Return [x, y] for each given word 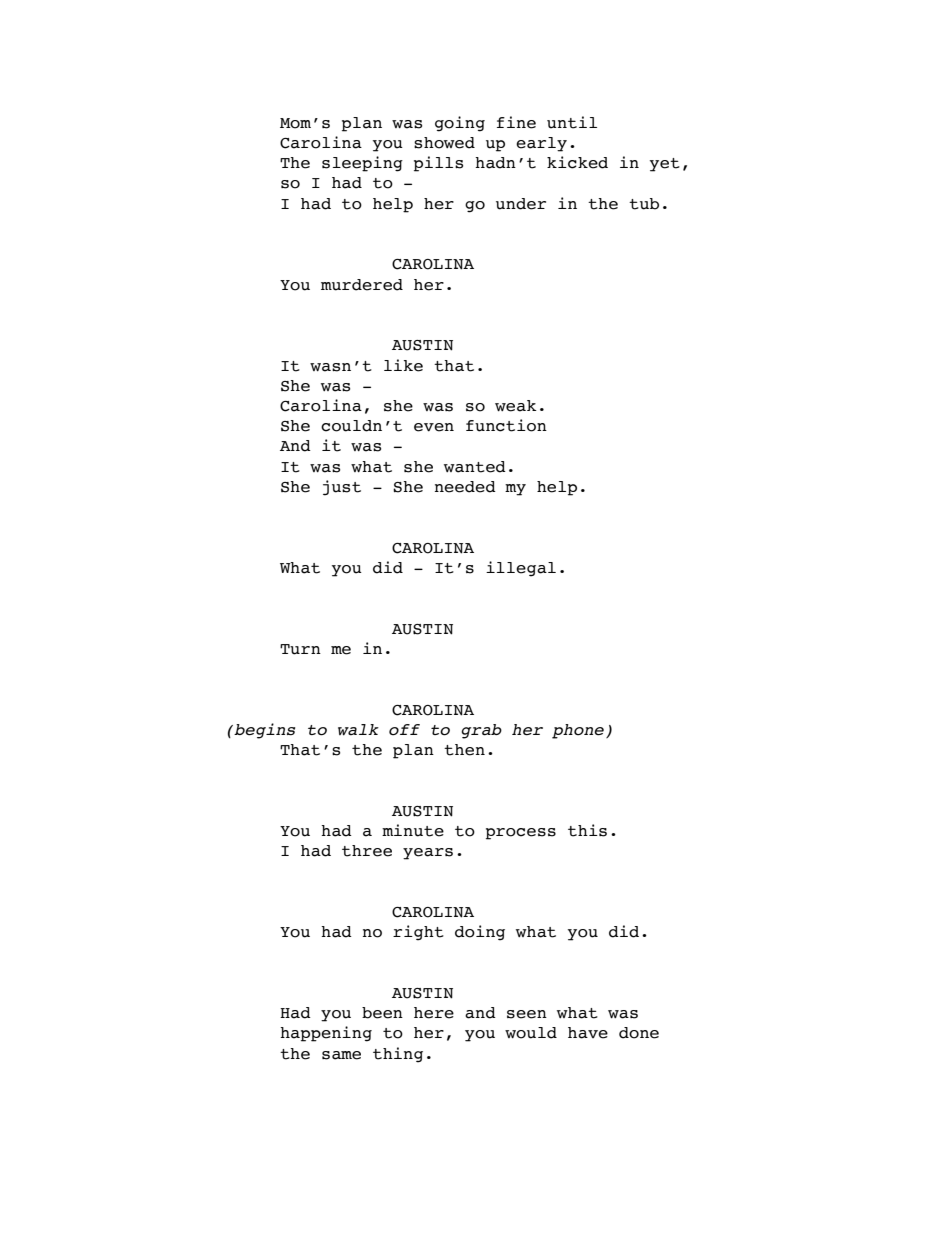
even [434, 427]
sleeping [362, 164]
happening [326, 1034]
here [434, 1013]
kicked [577, 162]
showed [444, 143]
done [639, 1033]
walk [358, 730]
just [342, 488]
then [464, 750]
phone [579, 731]
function [506, 425]
